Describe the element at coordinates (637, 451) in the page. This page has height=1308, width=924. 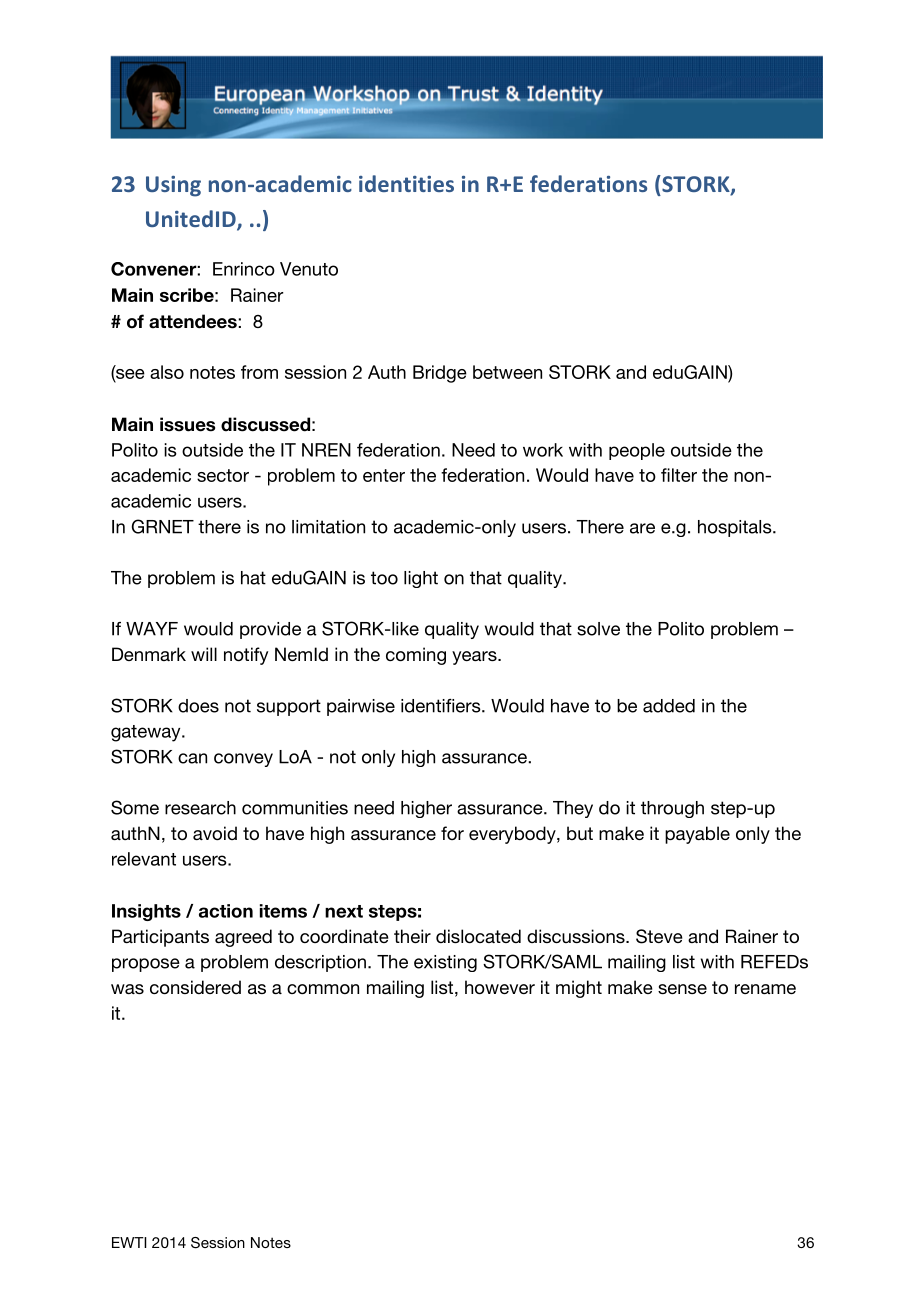
I see `people` at that location.
